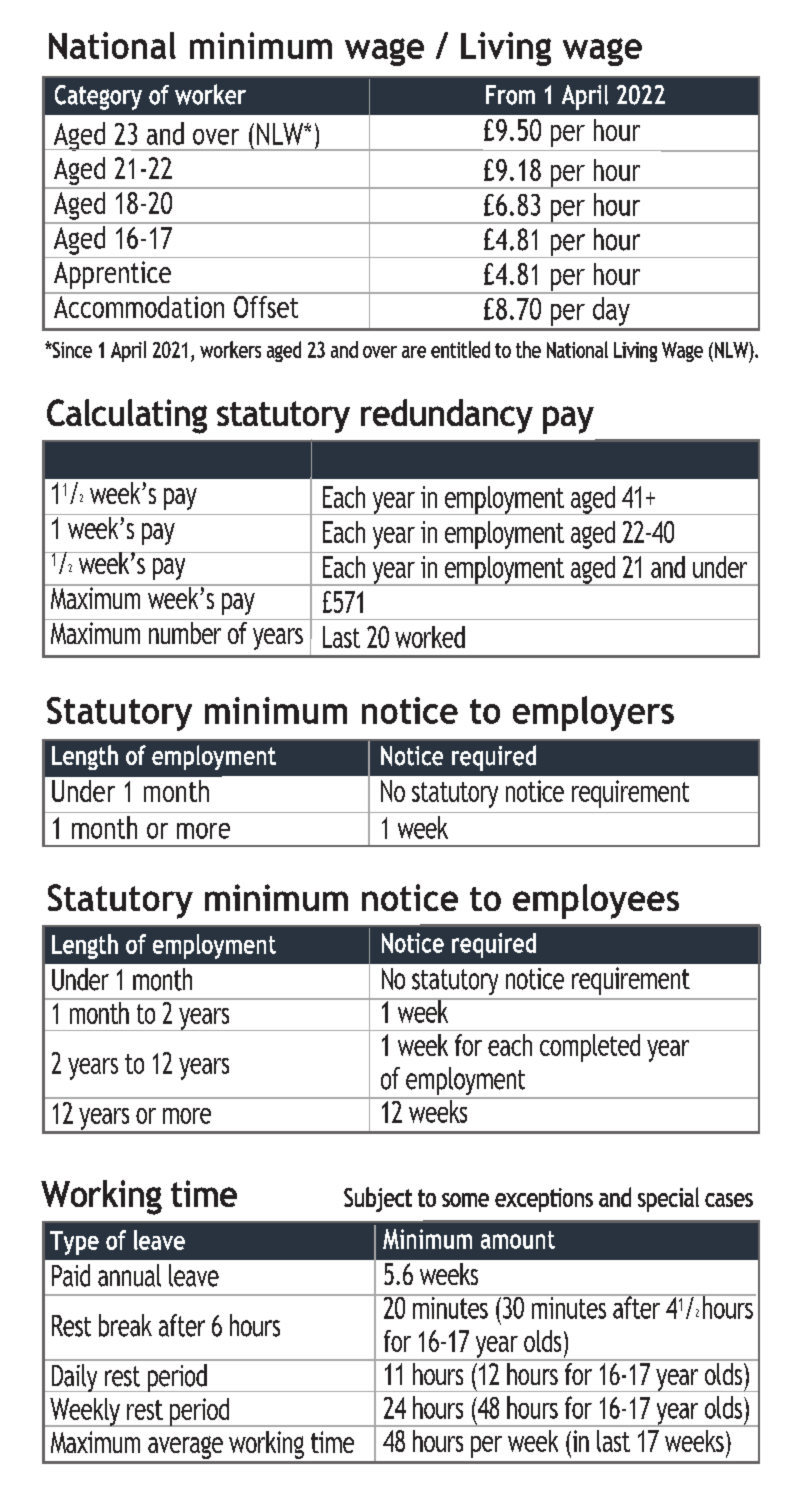  What do you see at coordinates (668, 1199) in the page?
I see `special` at bounding box center [668, 1199].
